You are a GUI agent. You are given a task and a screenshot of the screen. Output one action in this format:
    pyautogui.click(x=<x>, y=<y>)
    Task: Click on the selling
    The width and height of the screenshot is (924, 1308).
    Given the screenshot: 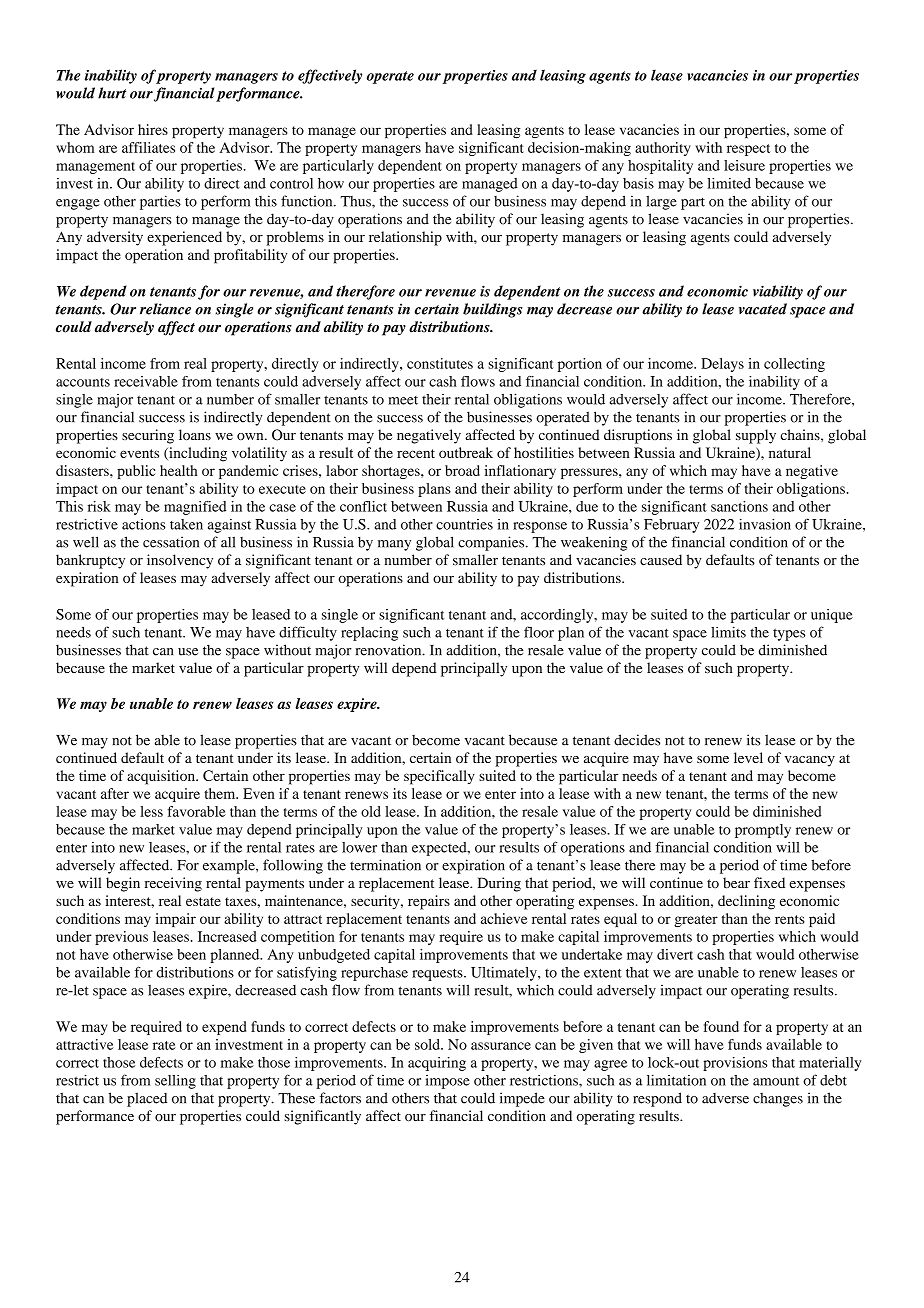 What is the action you would take?
    pyautogui.click(x=175, y=1082)
